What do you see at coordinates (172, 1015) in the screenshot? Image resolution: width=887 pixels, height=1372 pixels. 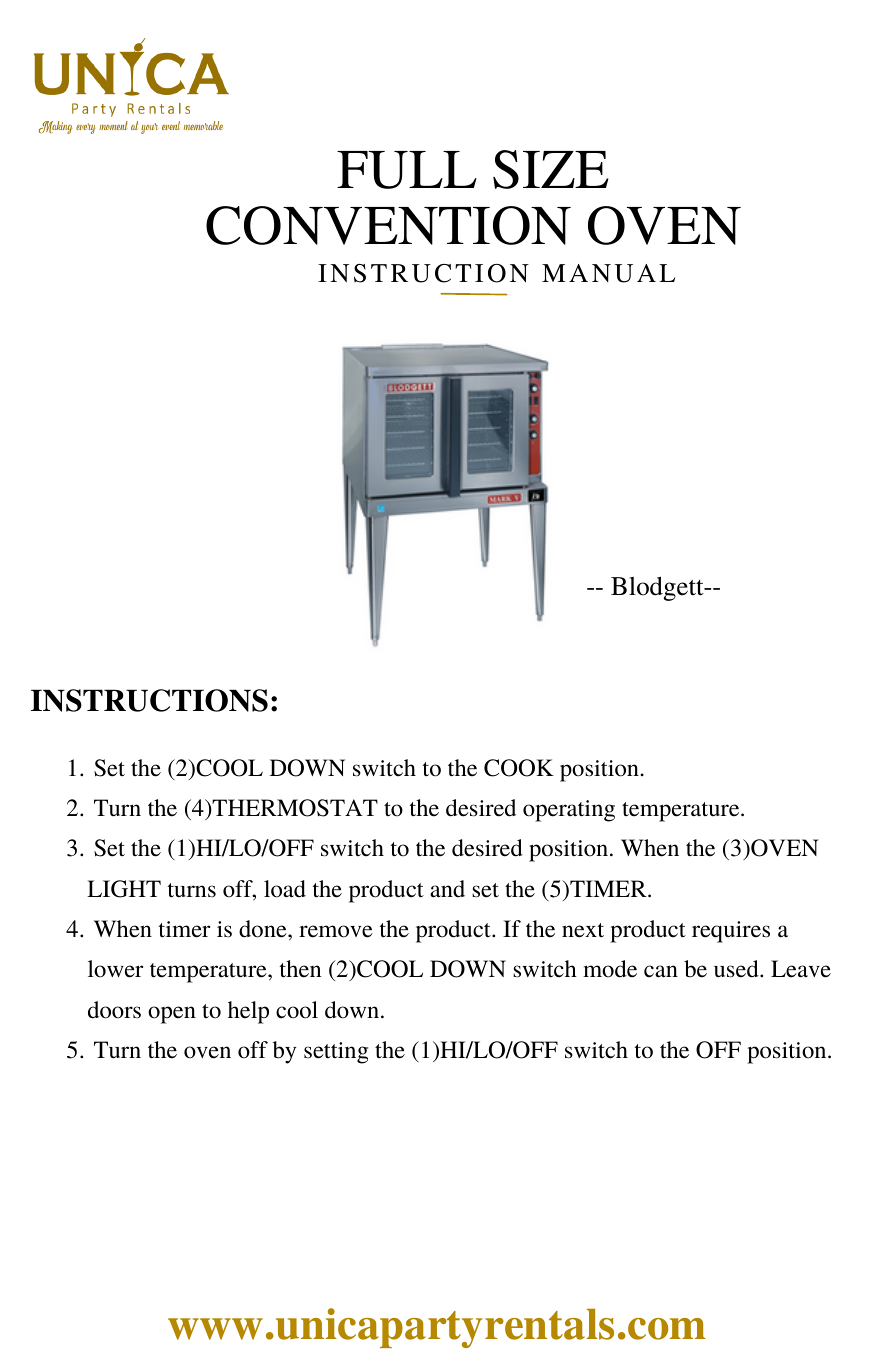 I see `open` at bounding box center [172, 1015].
